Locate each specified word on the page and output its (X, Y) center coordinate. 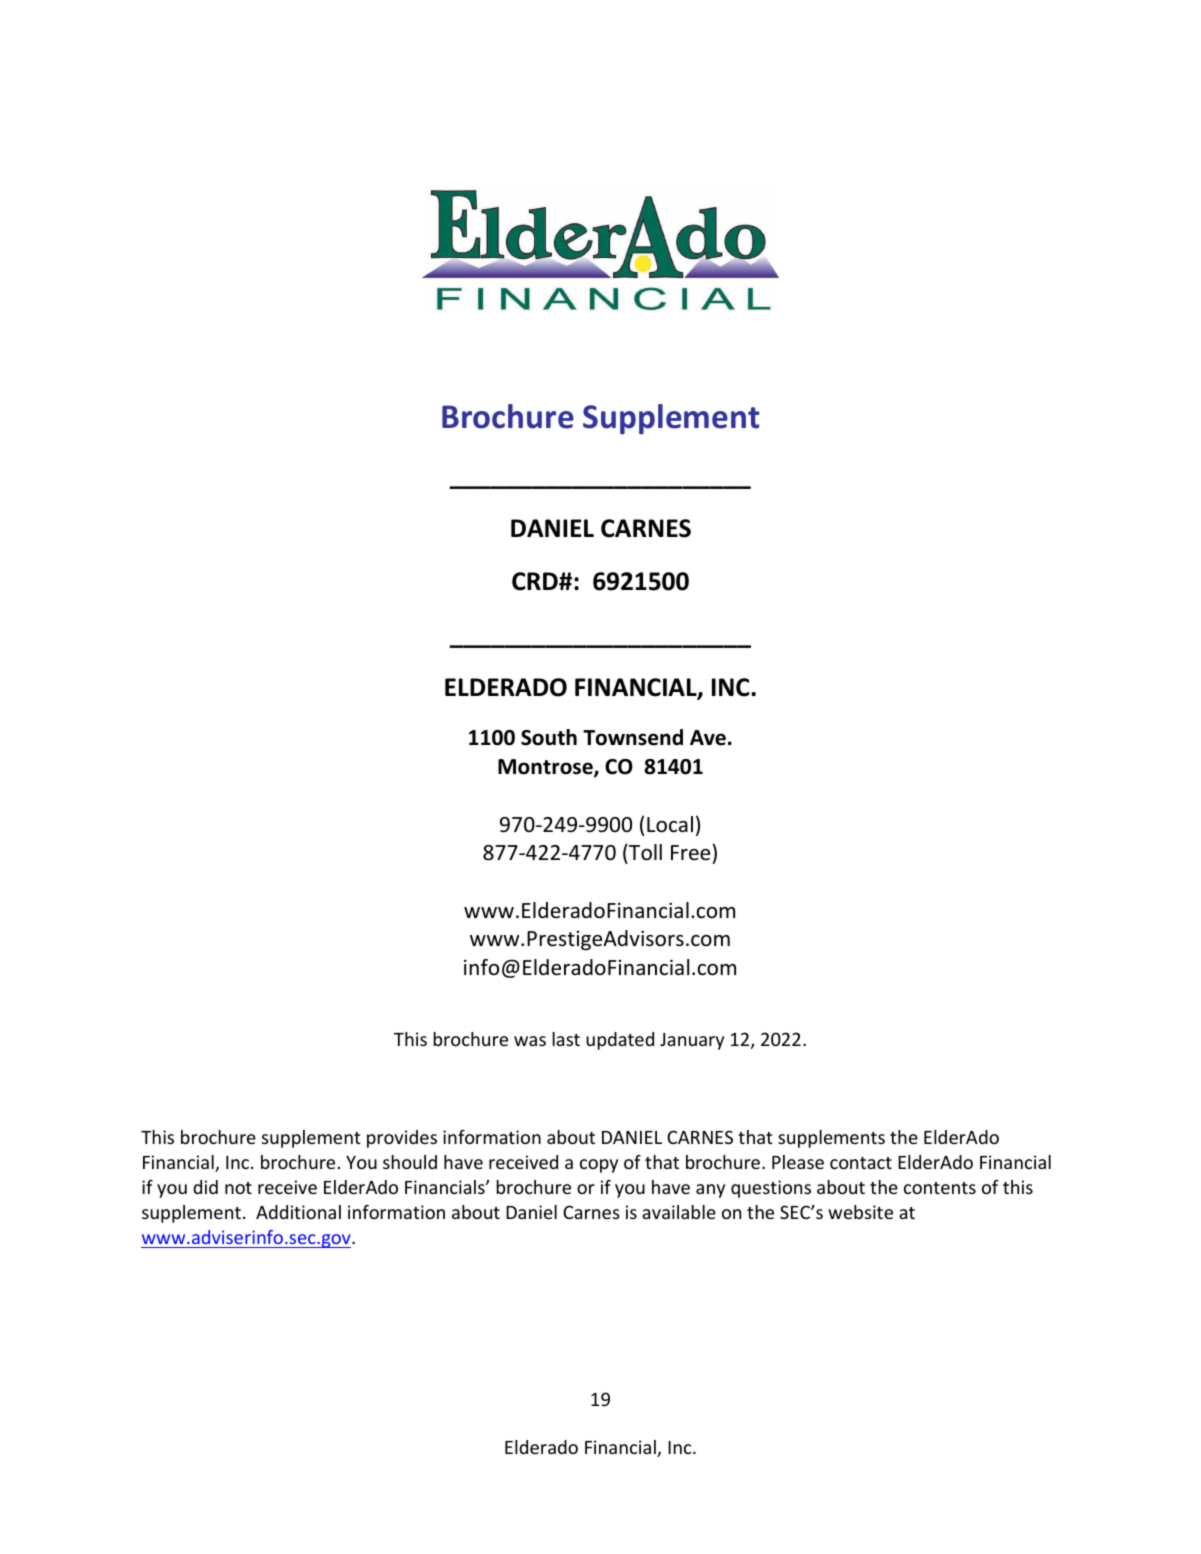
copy (599, 1166)
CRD (536, 581)
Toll (644, 852)
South (549, 737)
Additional (298, 1212)
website (860, 1212)
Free (690, 853)
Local (670, 824)
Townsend (633, 737)
